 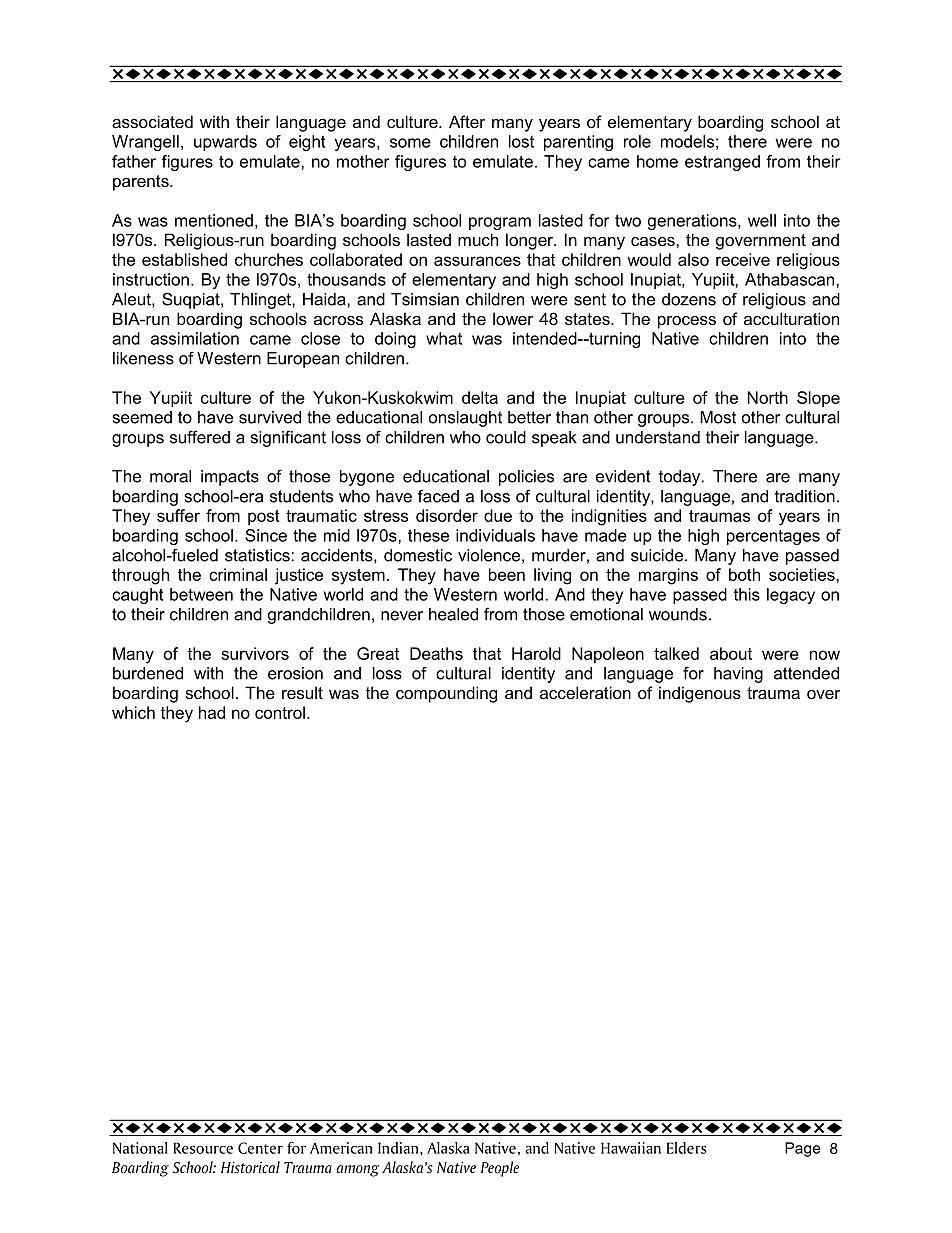 What do you see at coordinates (722, 163) in the screenshot?
I see `estranged` at bounding box center [722, 163].
